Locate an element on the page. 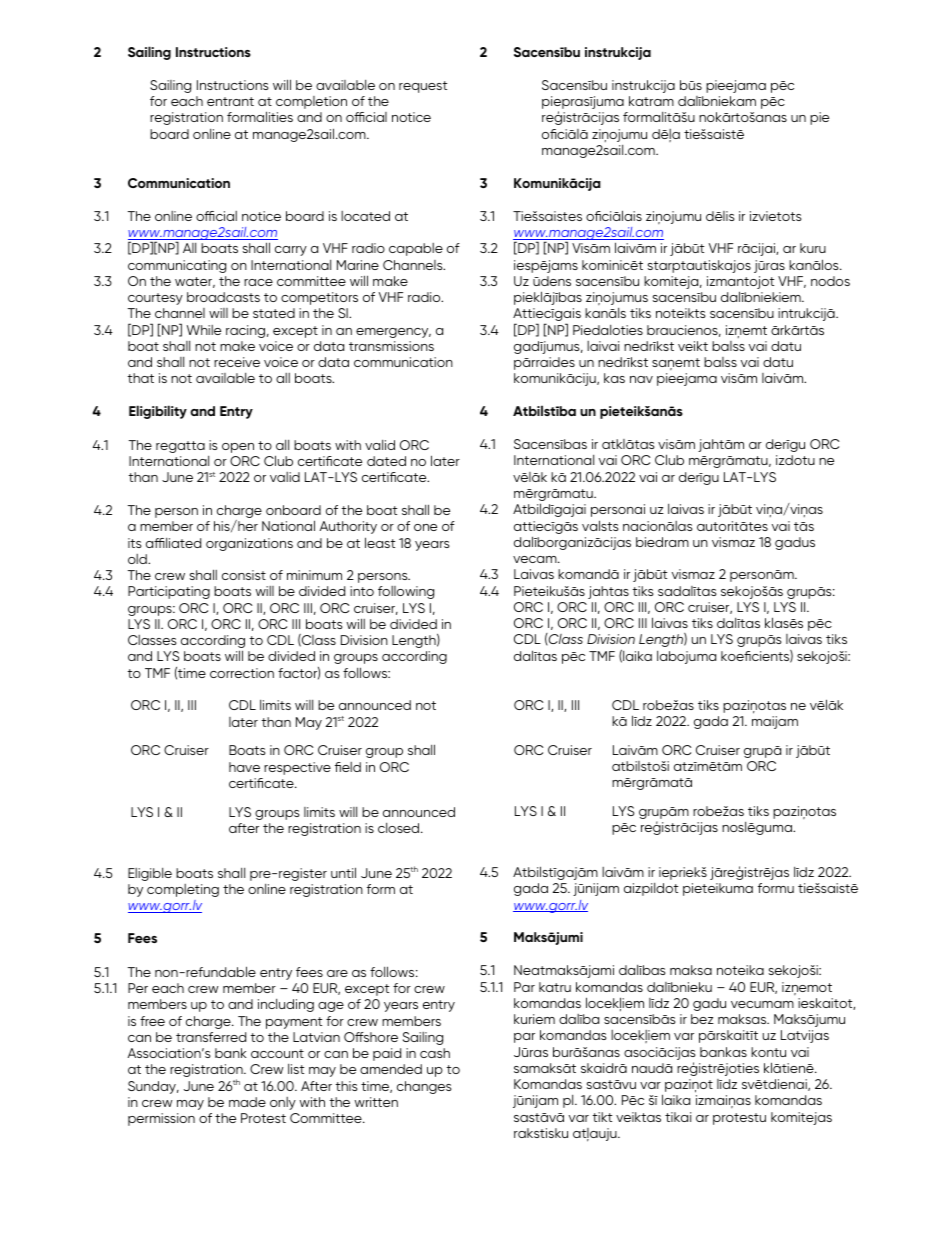 The image size is (952, 1233). nav is located at coordinates (641, 379).
